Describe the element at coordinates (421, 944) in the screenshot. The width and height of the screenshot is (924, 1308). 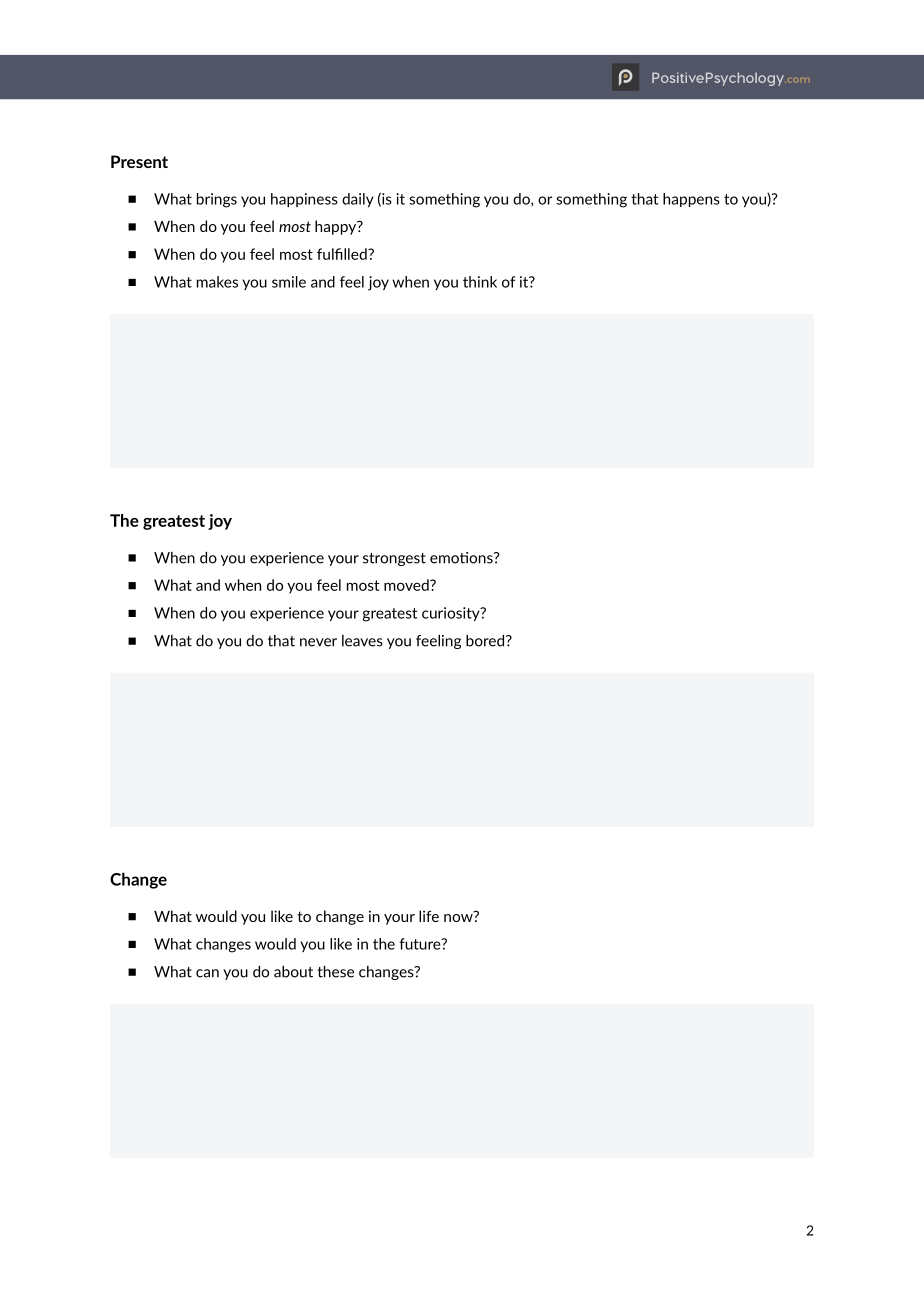
I see `future` at that location.
